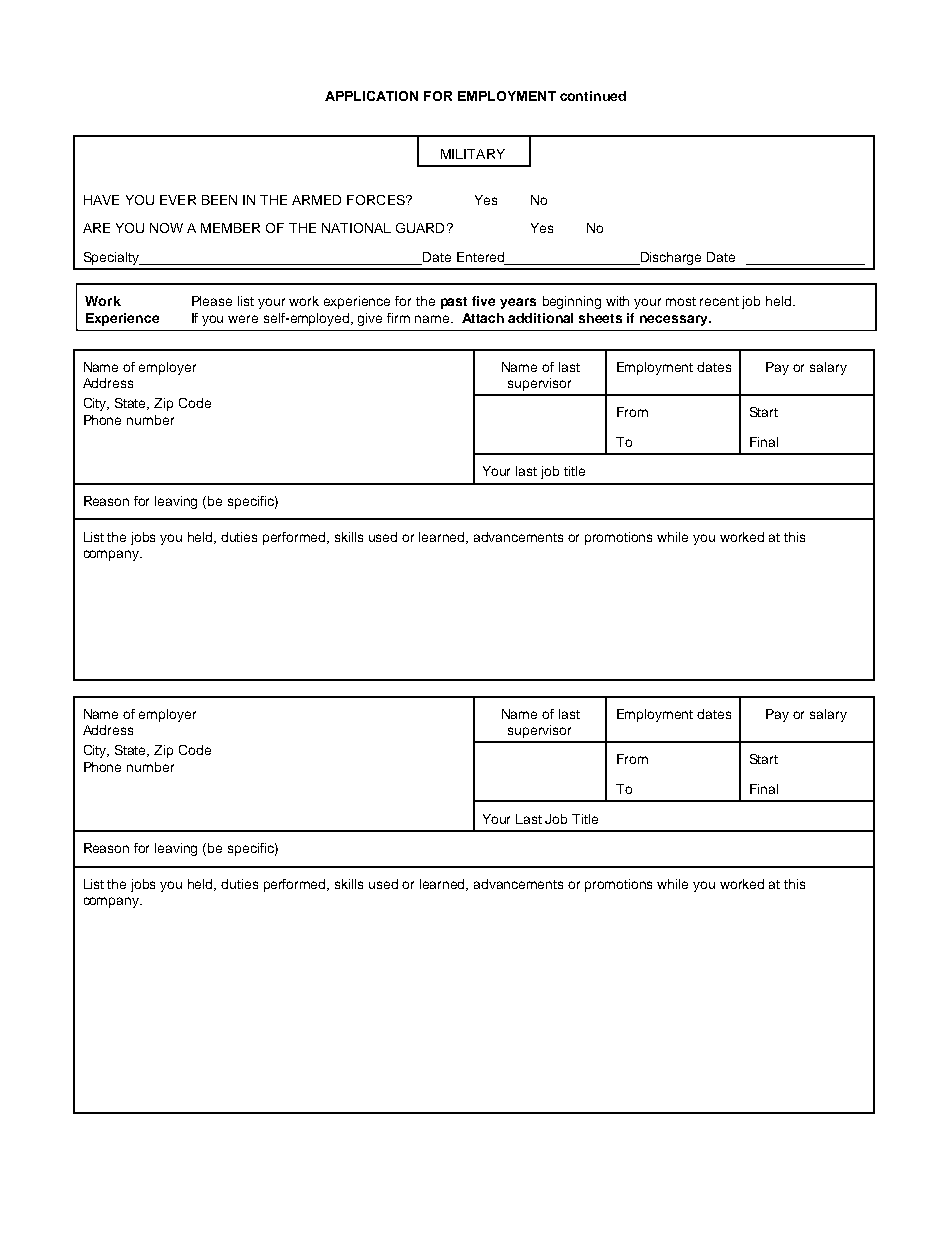  What do you see at coordinates (593, 96) in the screenshot?
I see `continued` at bounding box center [593, 96].
